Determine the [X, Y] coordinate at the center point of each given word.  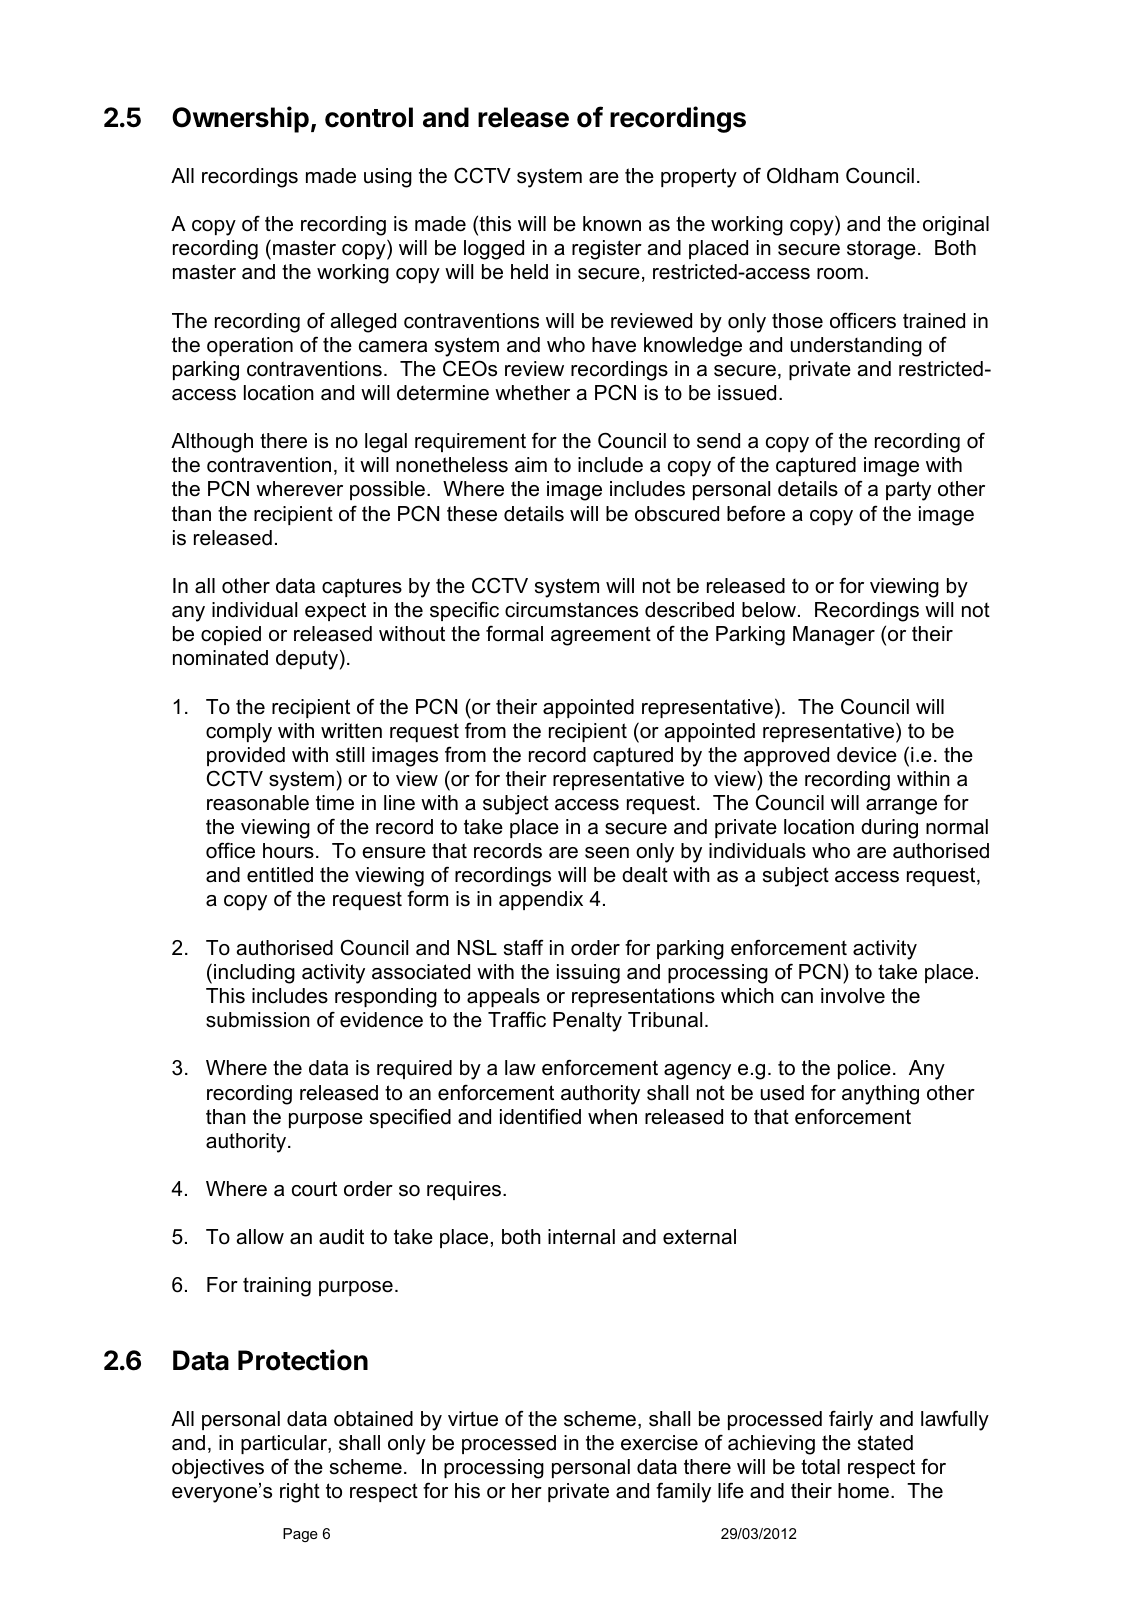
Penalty [587, 1022]
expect [335, 611]
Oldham [802, 175]
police [864, 1069]
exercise [659, 1443]
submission [258, 1020]
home [863, 1491]
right [300, 1493]
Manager [834, 636]
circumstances [571, 610]
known [612, 224]
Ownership [240, 119]
